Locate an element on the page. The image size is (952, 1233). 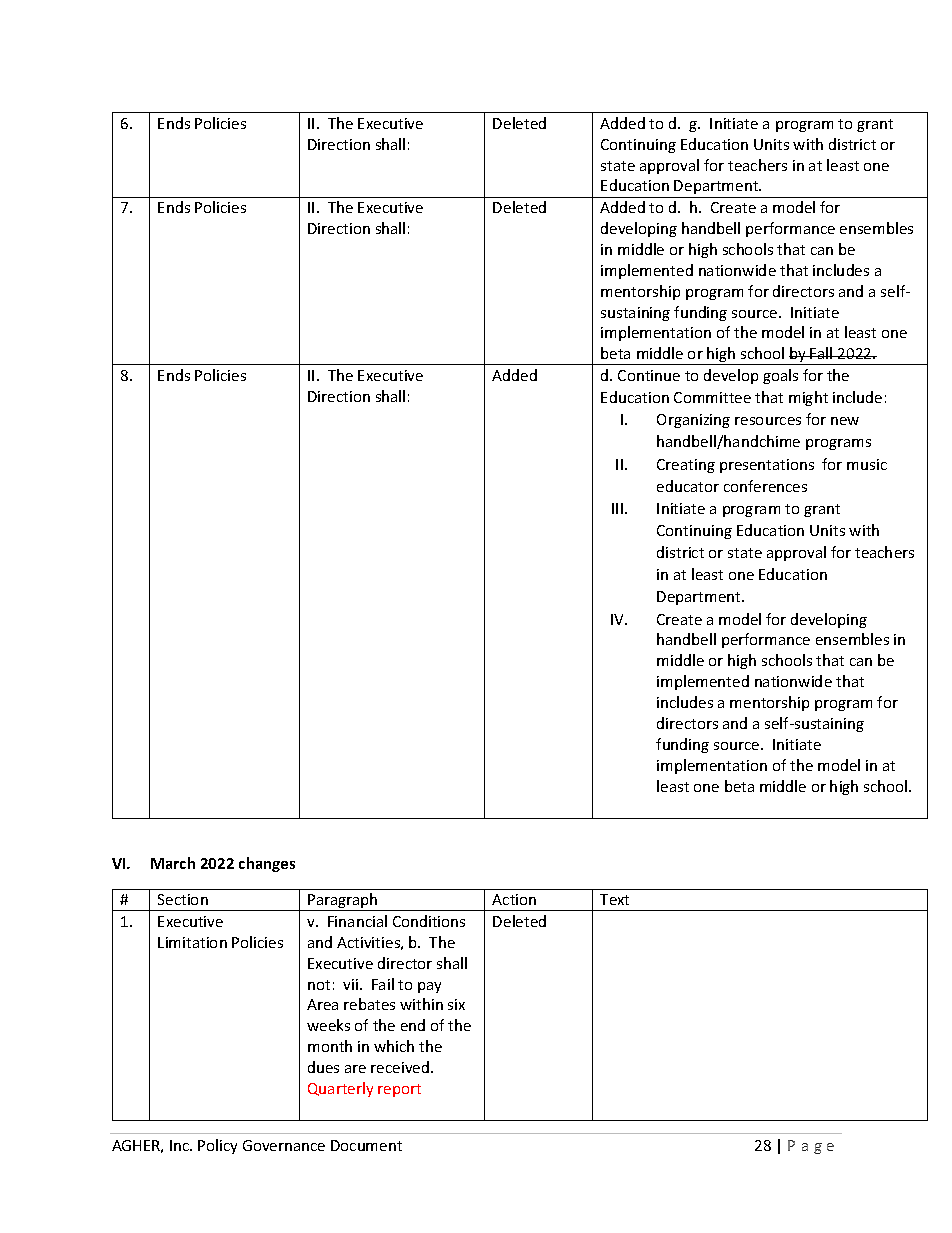
goals is located at coordinates (780, 376).
